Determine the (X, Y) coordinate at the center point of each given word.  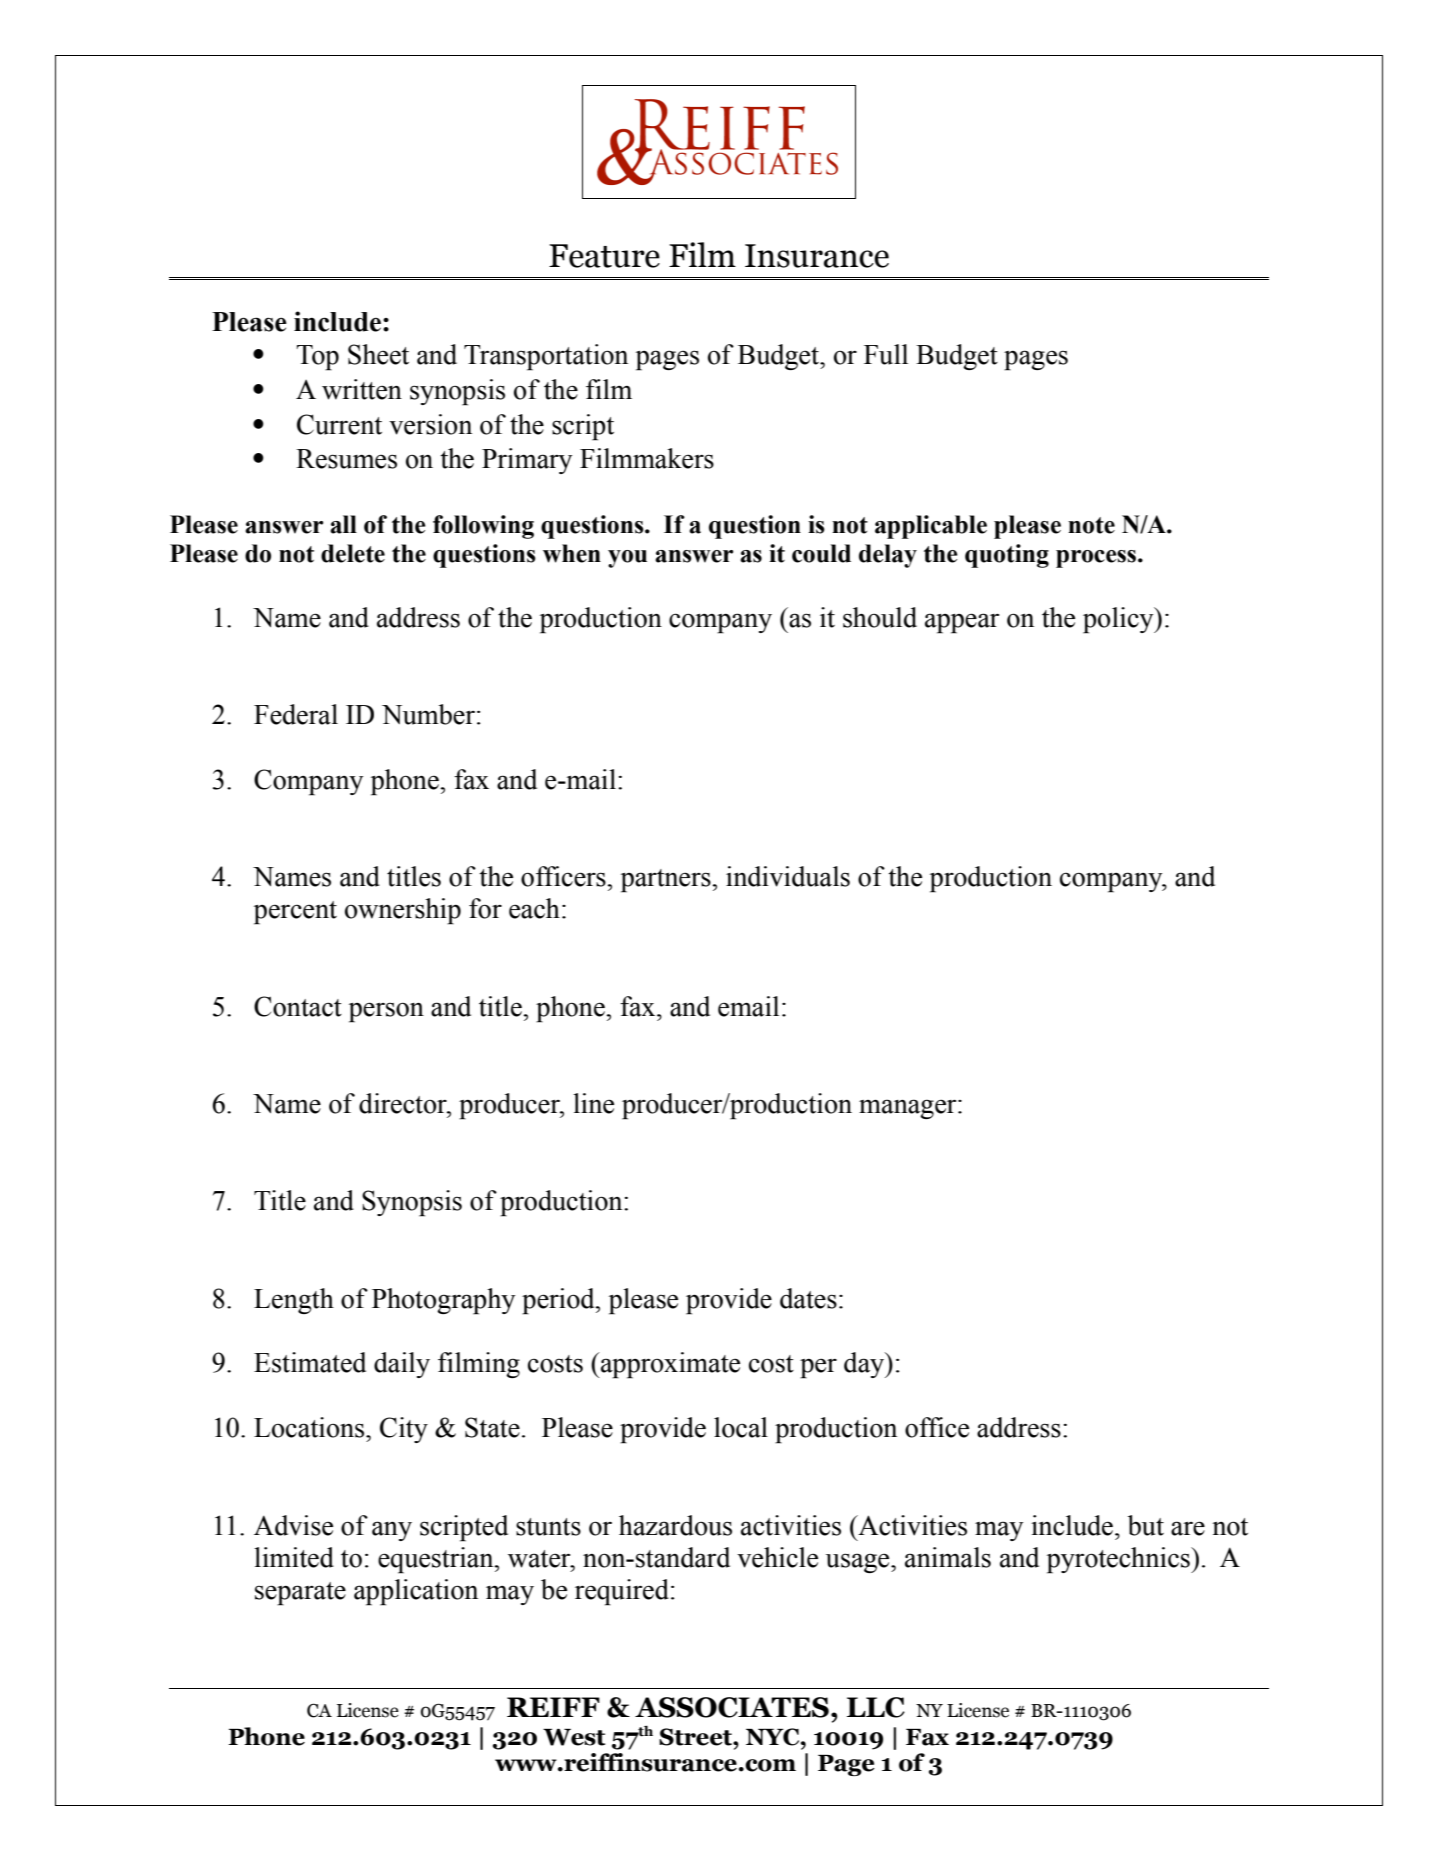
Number (428, 714)
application (416, 1592)
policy (1119, 620)
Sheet (378, 354)
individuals (788, 876)
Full (886, 354)
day (865, 1365)
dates (808, 1298)
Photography (443, 1301)
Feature (604, 256)
